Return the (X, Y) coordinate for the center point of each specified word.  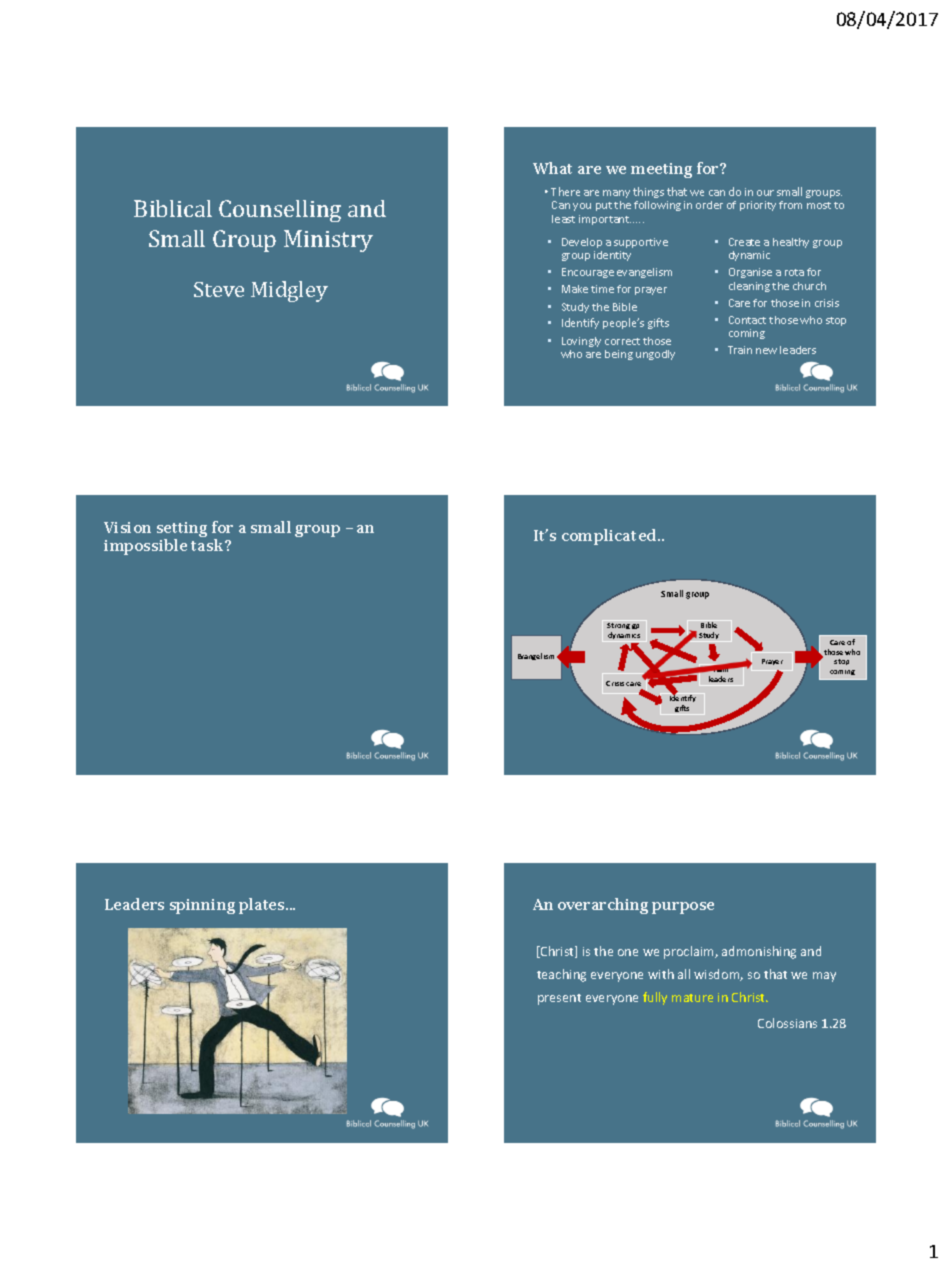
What (552, 168)
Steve (219, 289)
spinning (202, 906)
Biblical (173, 208)
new (766, 351)
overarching (603, 906)
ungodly (655, 355)
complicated (610, 537)
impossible (145, 547)
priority (758, 206)
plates (263, 906)
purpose (683, 908)
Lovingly (581, 342)
